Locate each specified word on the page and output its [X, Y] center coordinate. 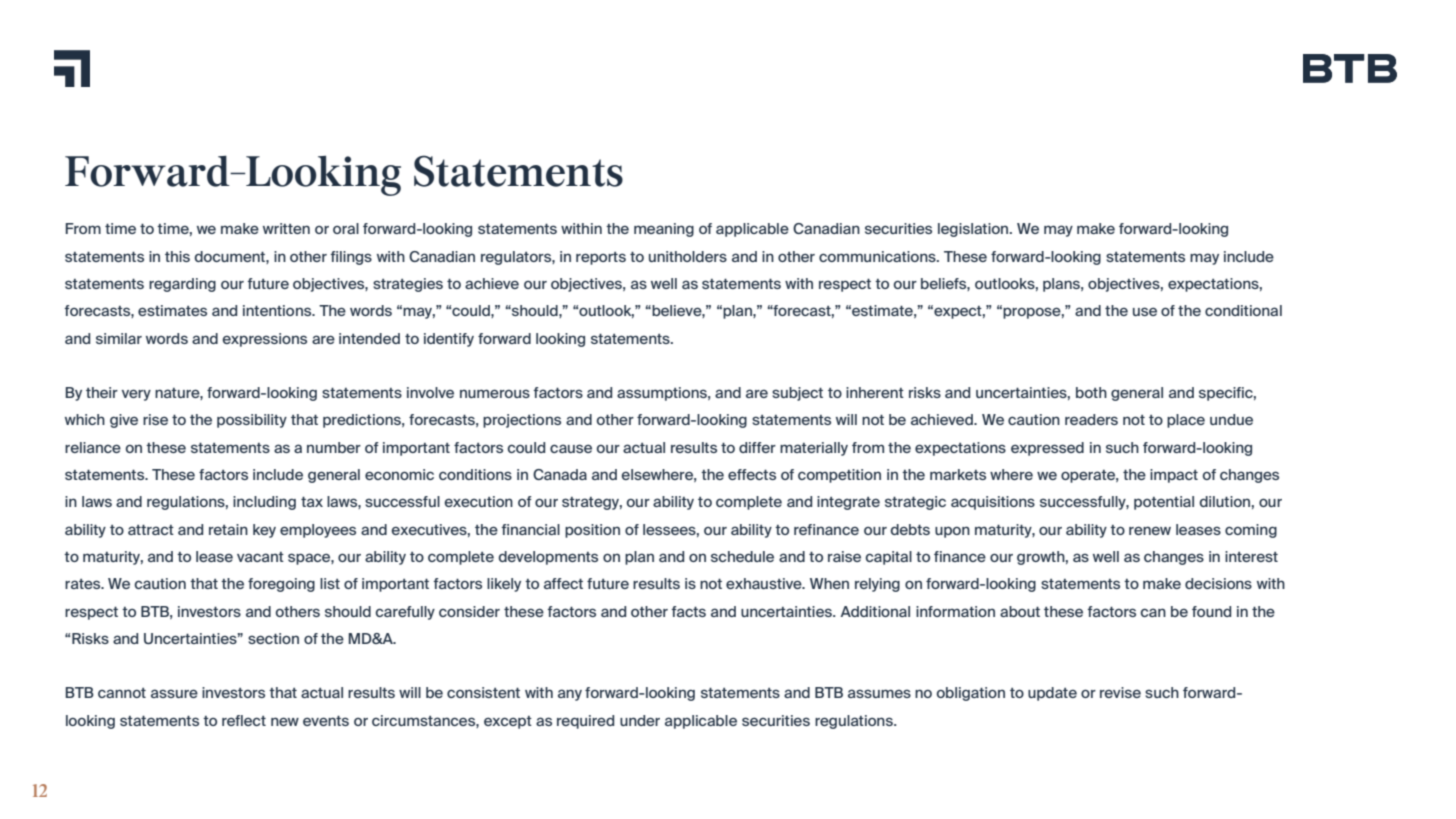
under [640, 720]
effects [752, 474]
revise [1120, 692]
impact [1174, 476]
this [177, 256]
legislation [974, 230]
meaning [664, 230]
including [264, 503]
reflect [244, 720]
